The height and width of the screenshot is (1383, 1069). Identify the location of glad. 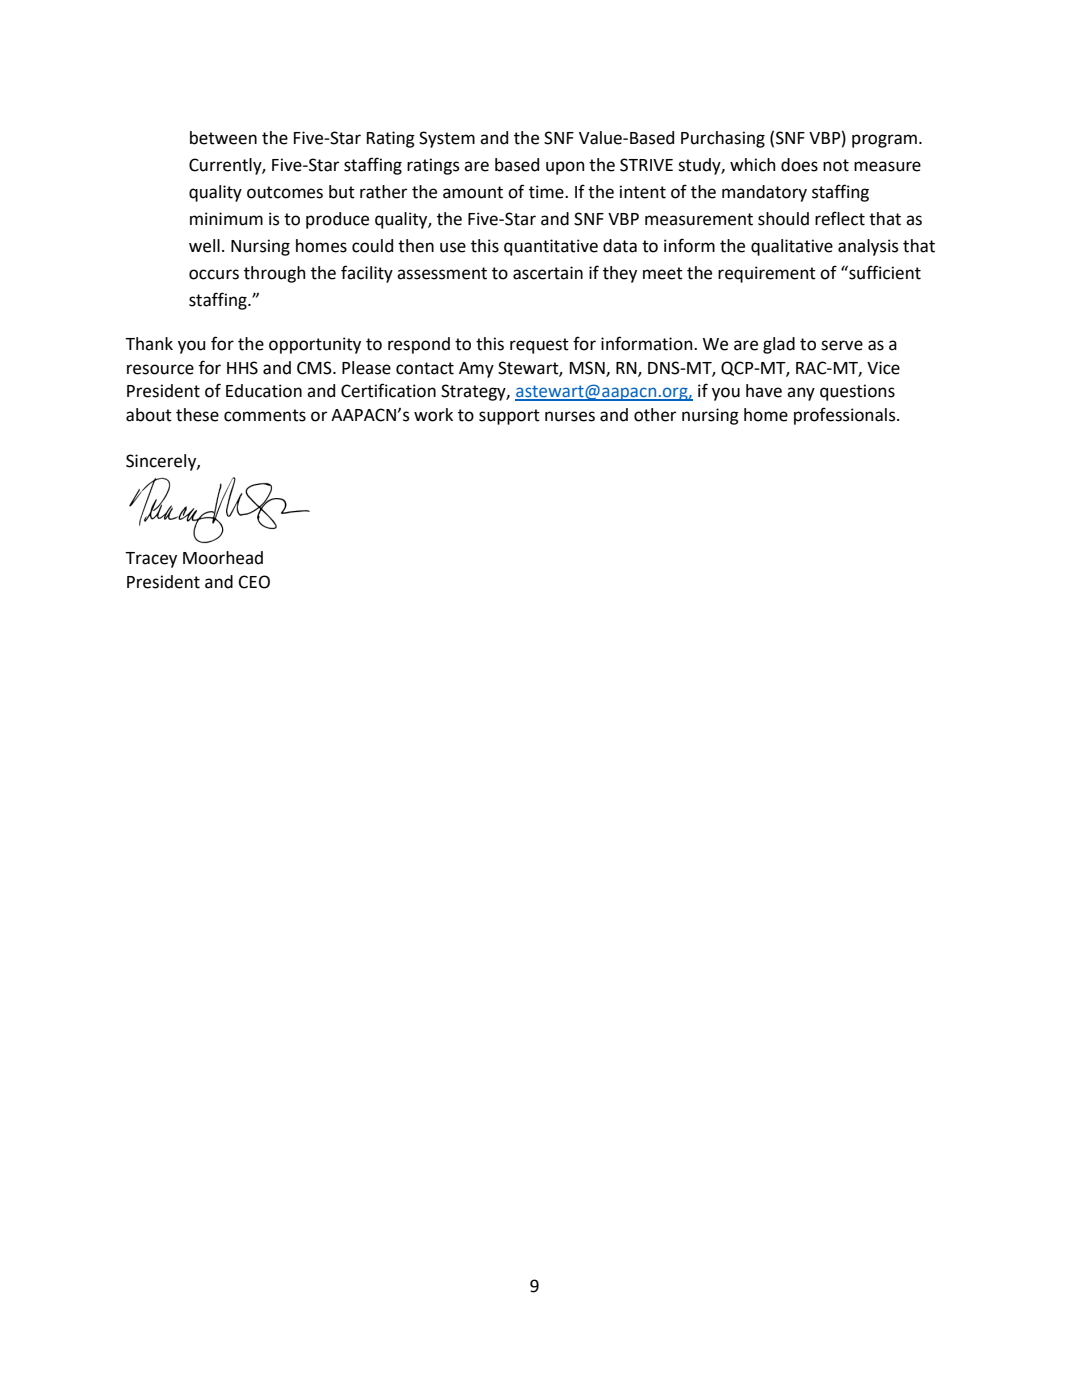
(779, 345).
